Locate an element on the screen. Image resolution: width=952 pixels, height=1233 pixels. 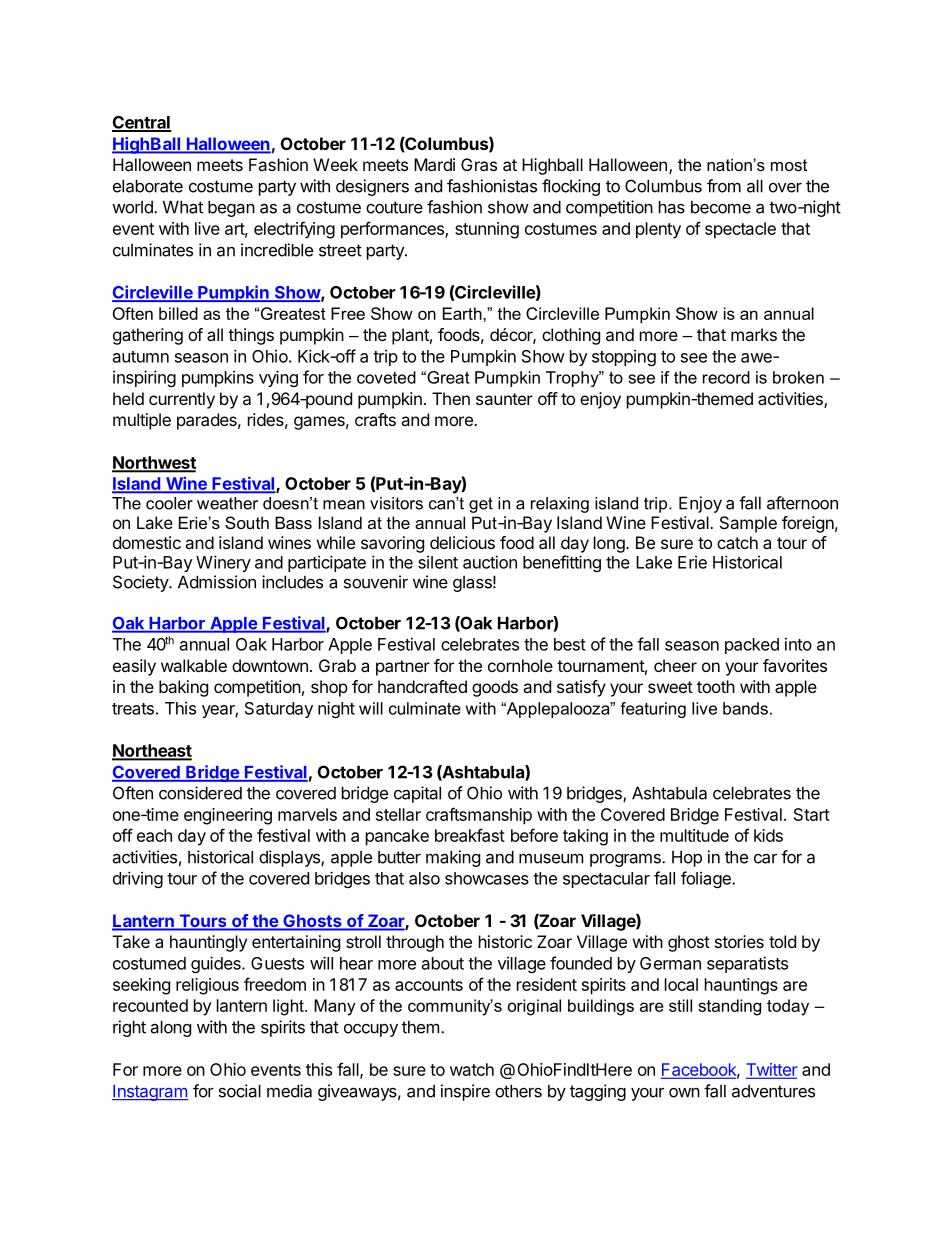
elaborate is located at coordinates (148, 186).
